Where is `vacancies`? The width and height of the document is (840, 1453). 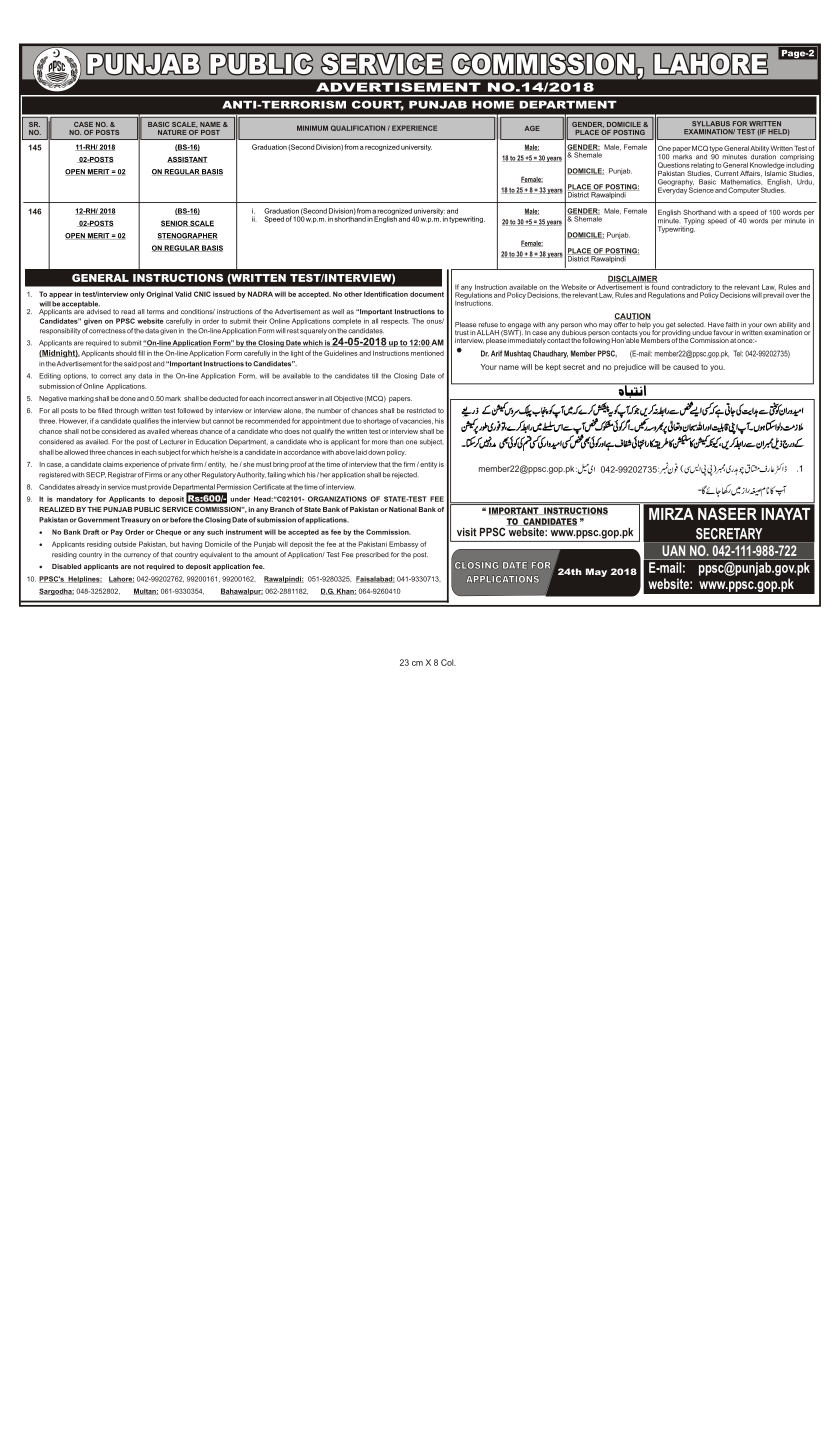
vacancies is located at coordinates (416, 421).
